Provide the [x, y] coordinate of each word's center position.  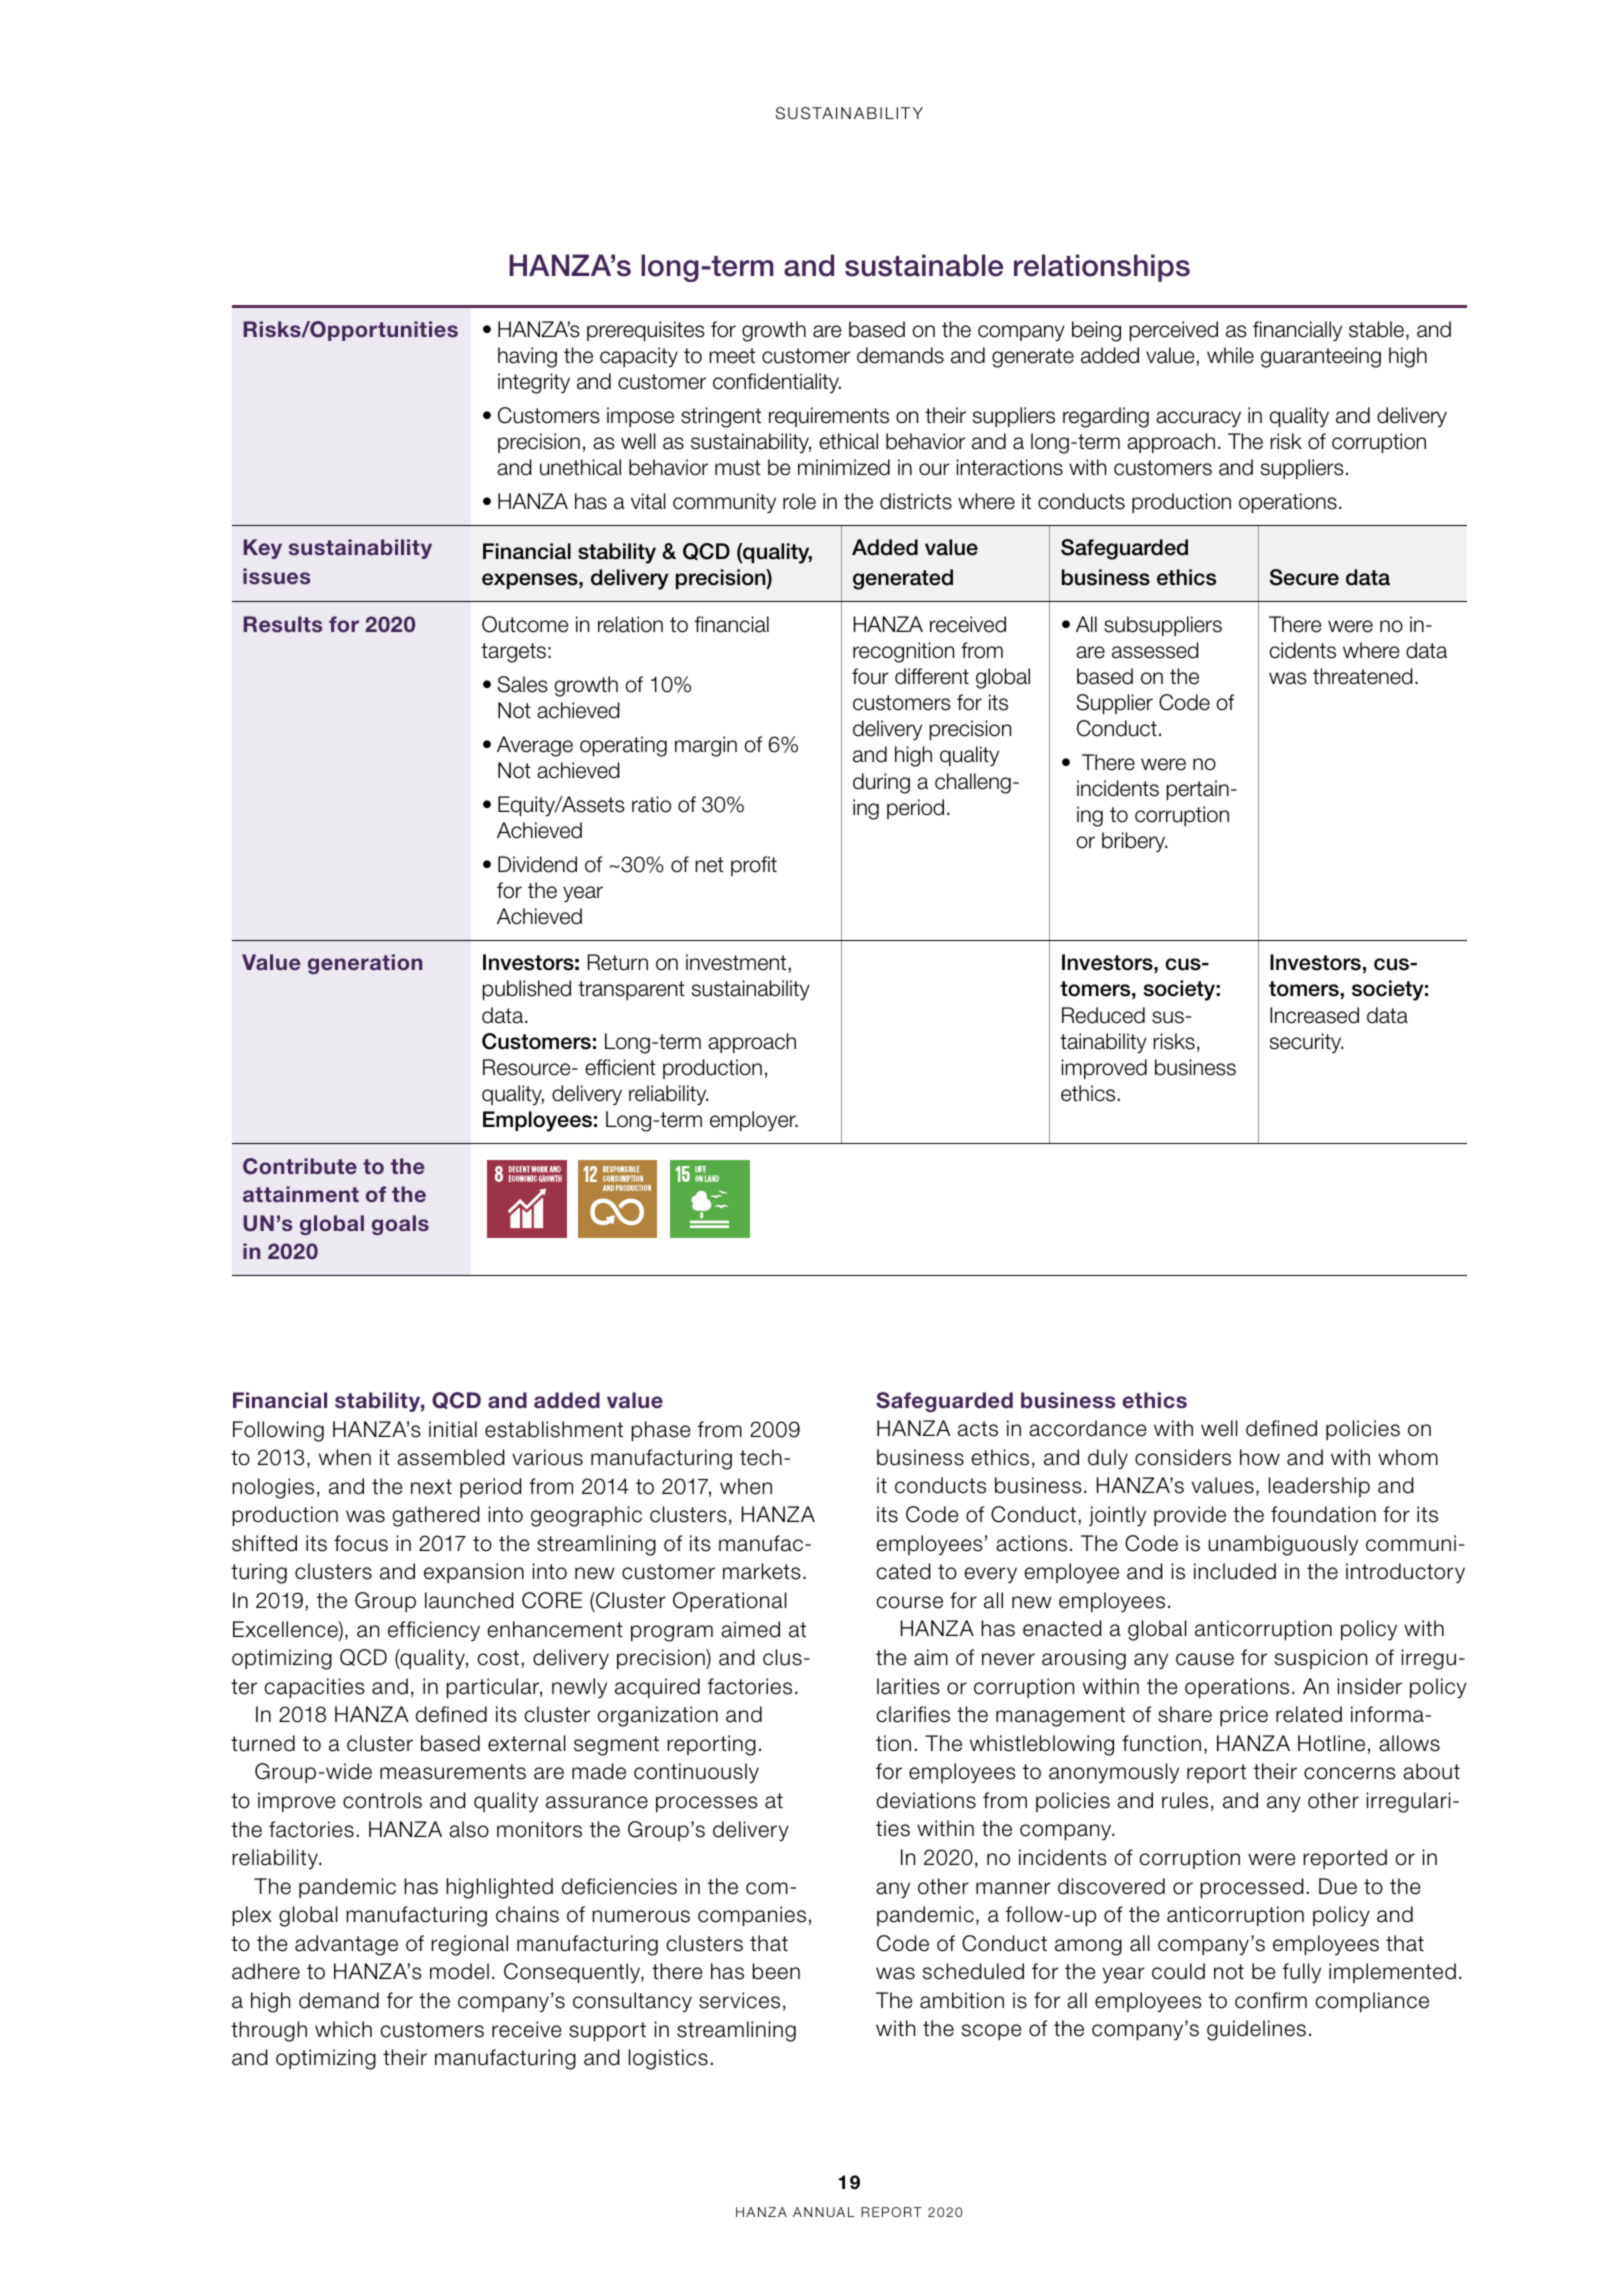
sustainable [924, 265]
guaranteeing [1321, 357]
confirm [1271, 2000]
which [343, 2029]
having [527, 357]
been [776, 1971]
